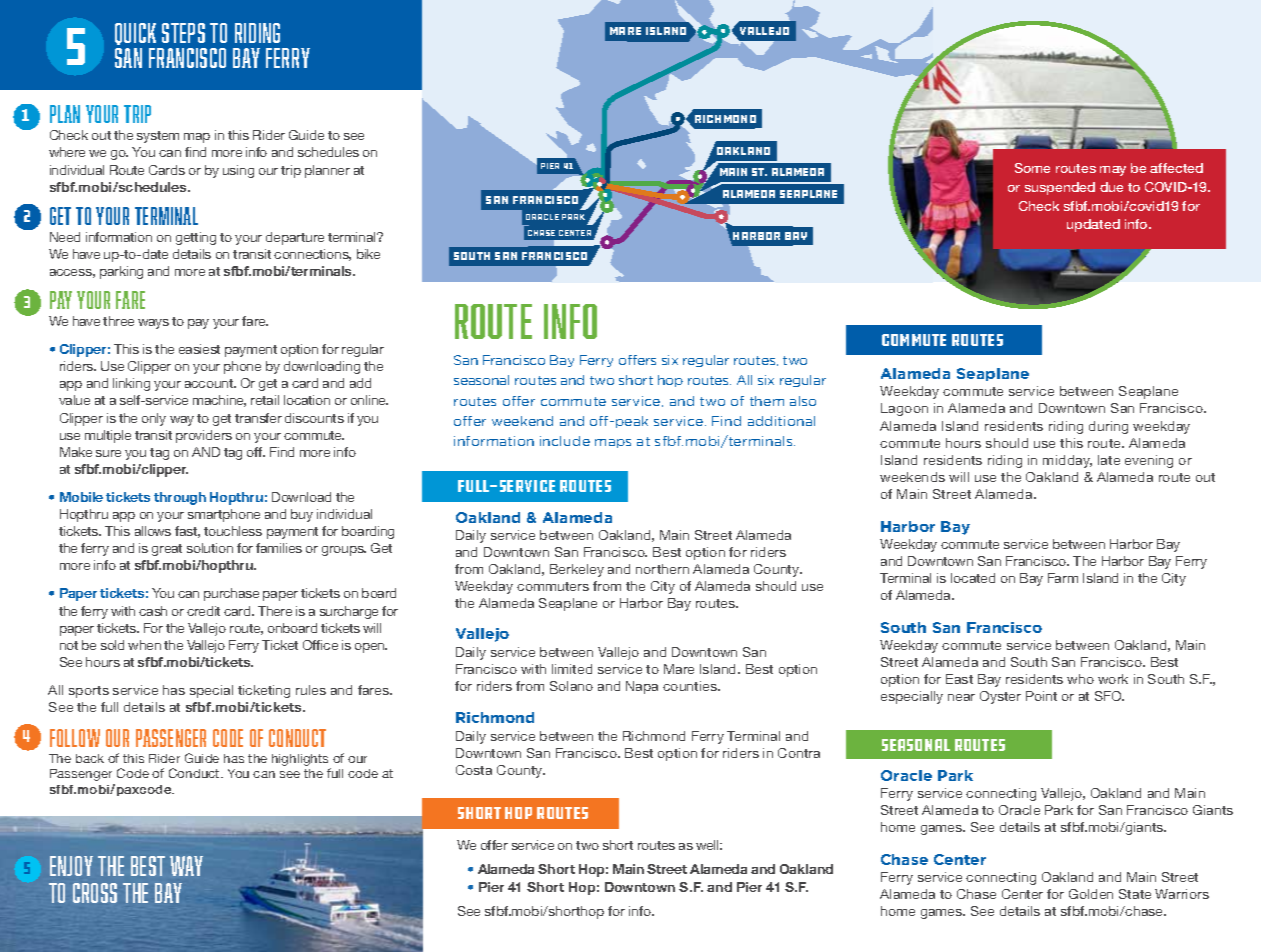 Image resolution: width=1261 pixels, height=952 pixels. Describe the element at coordinates (95, 893) in the screenshot. I see `cross` at that location.
